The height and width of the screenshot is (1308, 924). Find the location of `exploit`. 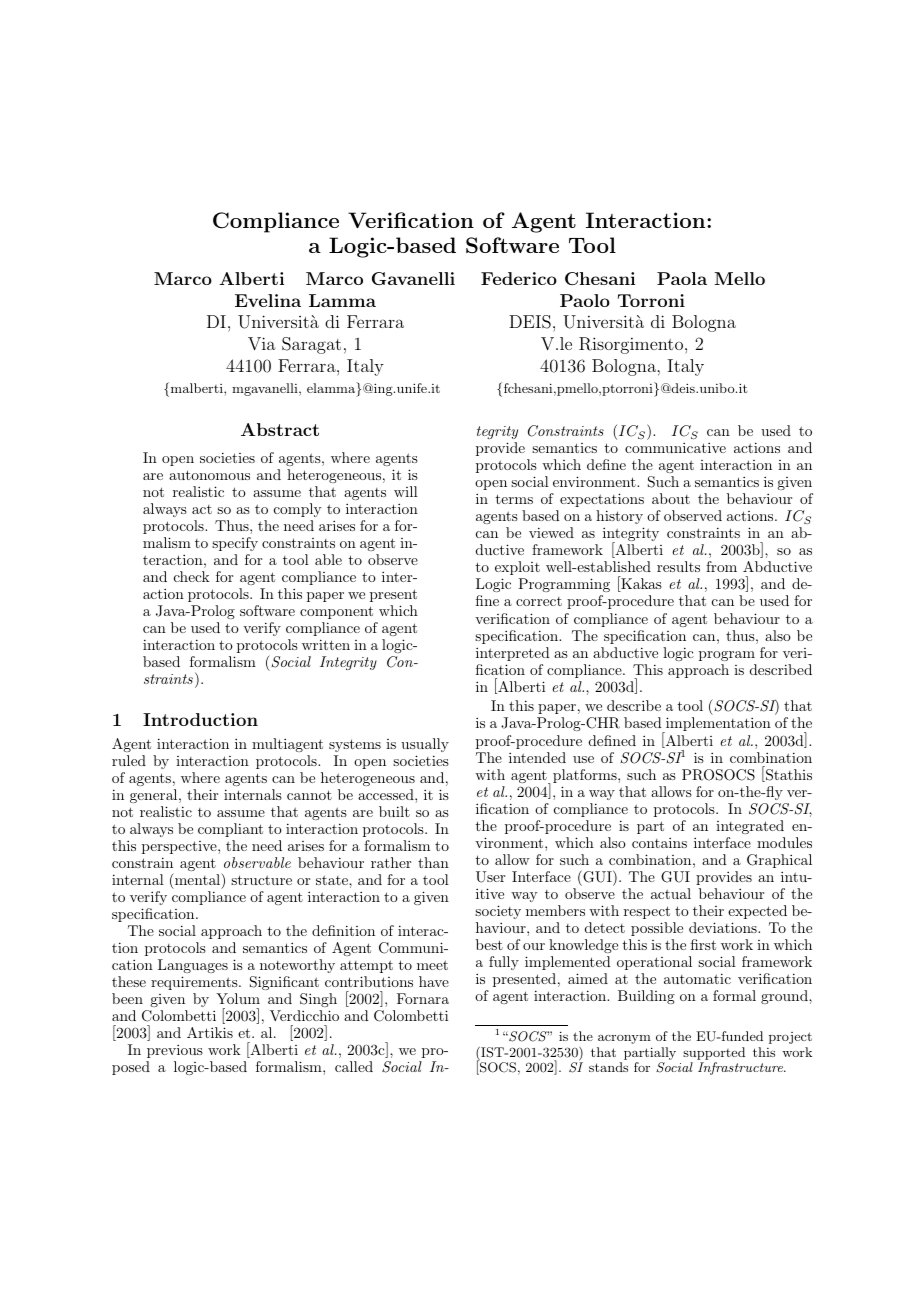

exploit is located at coordinates (517, 568).
